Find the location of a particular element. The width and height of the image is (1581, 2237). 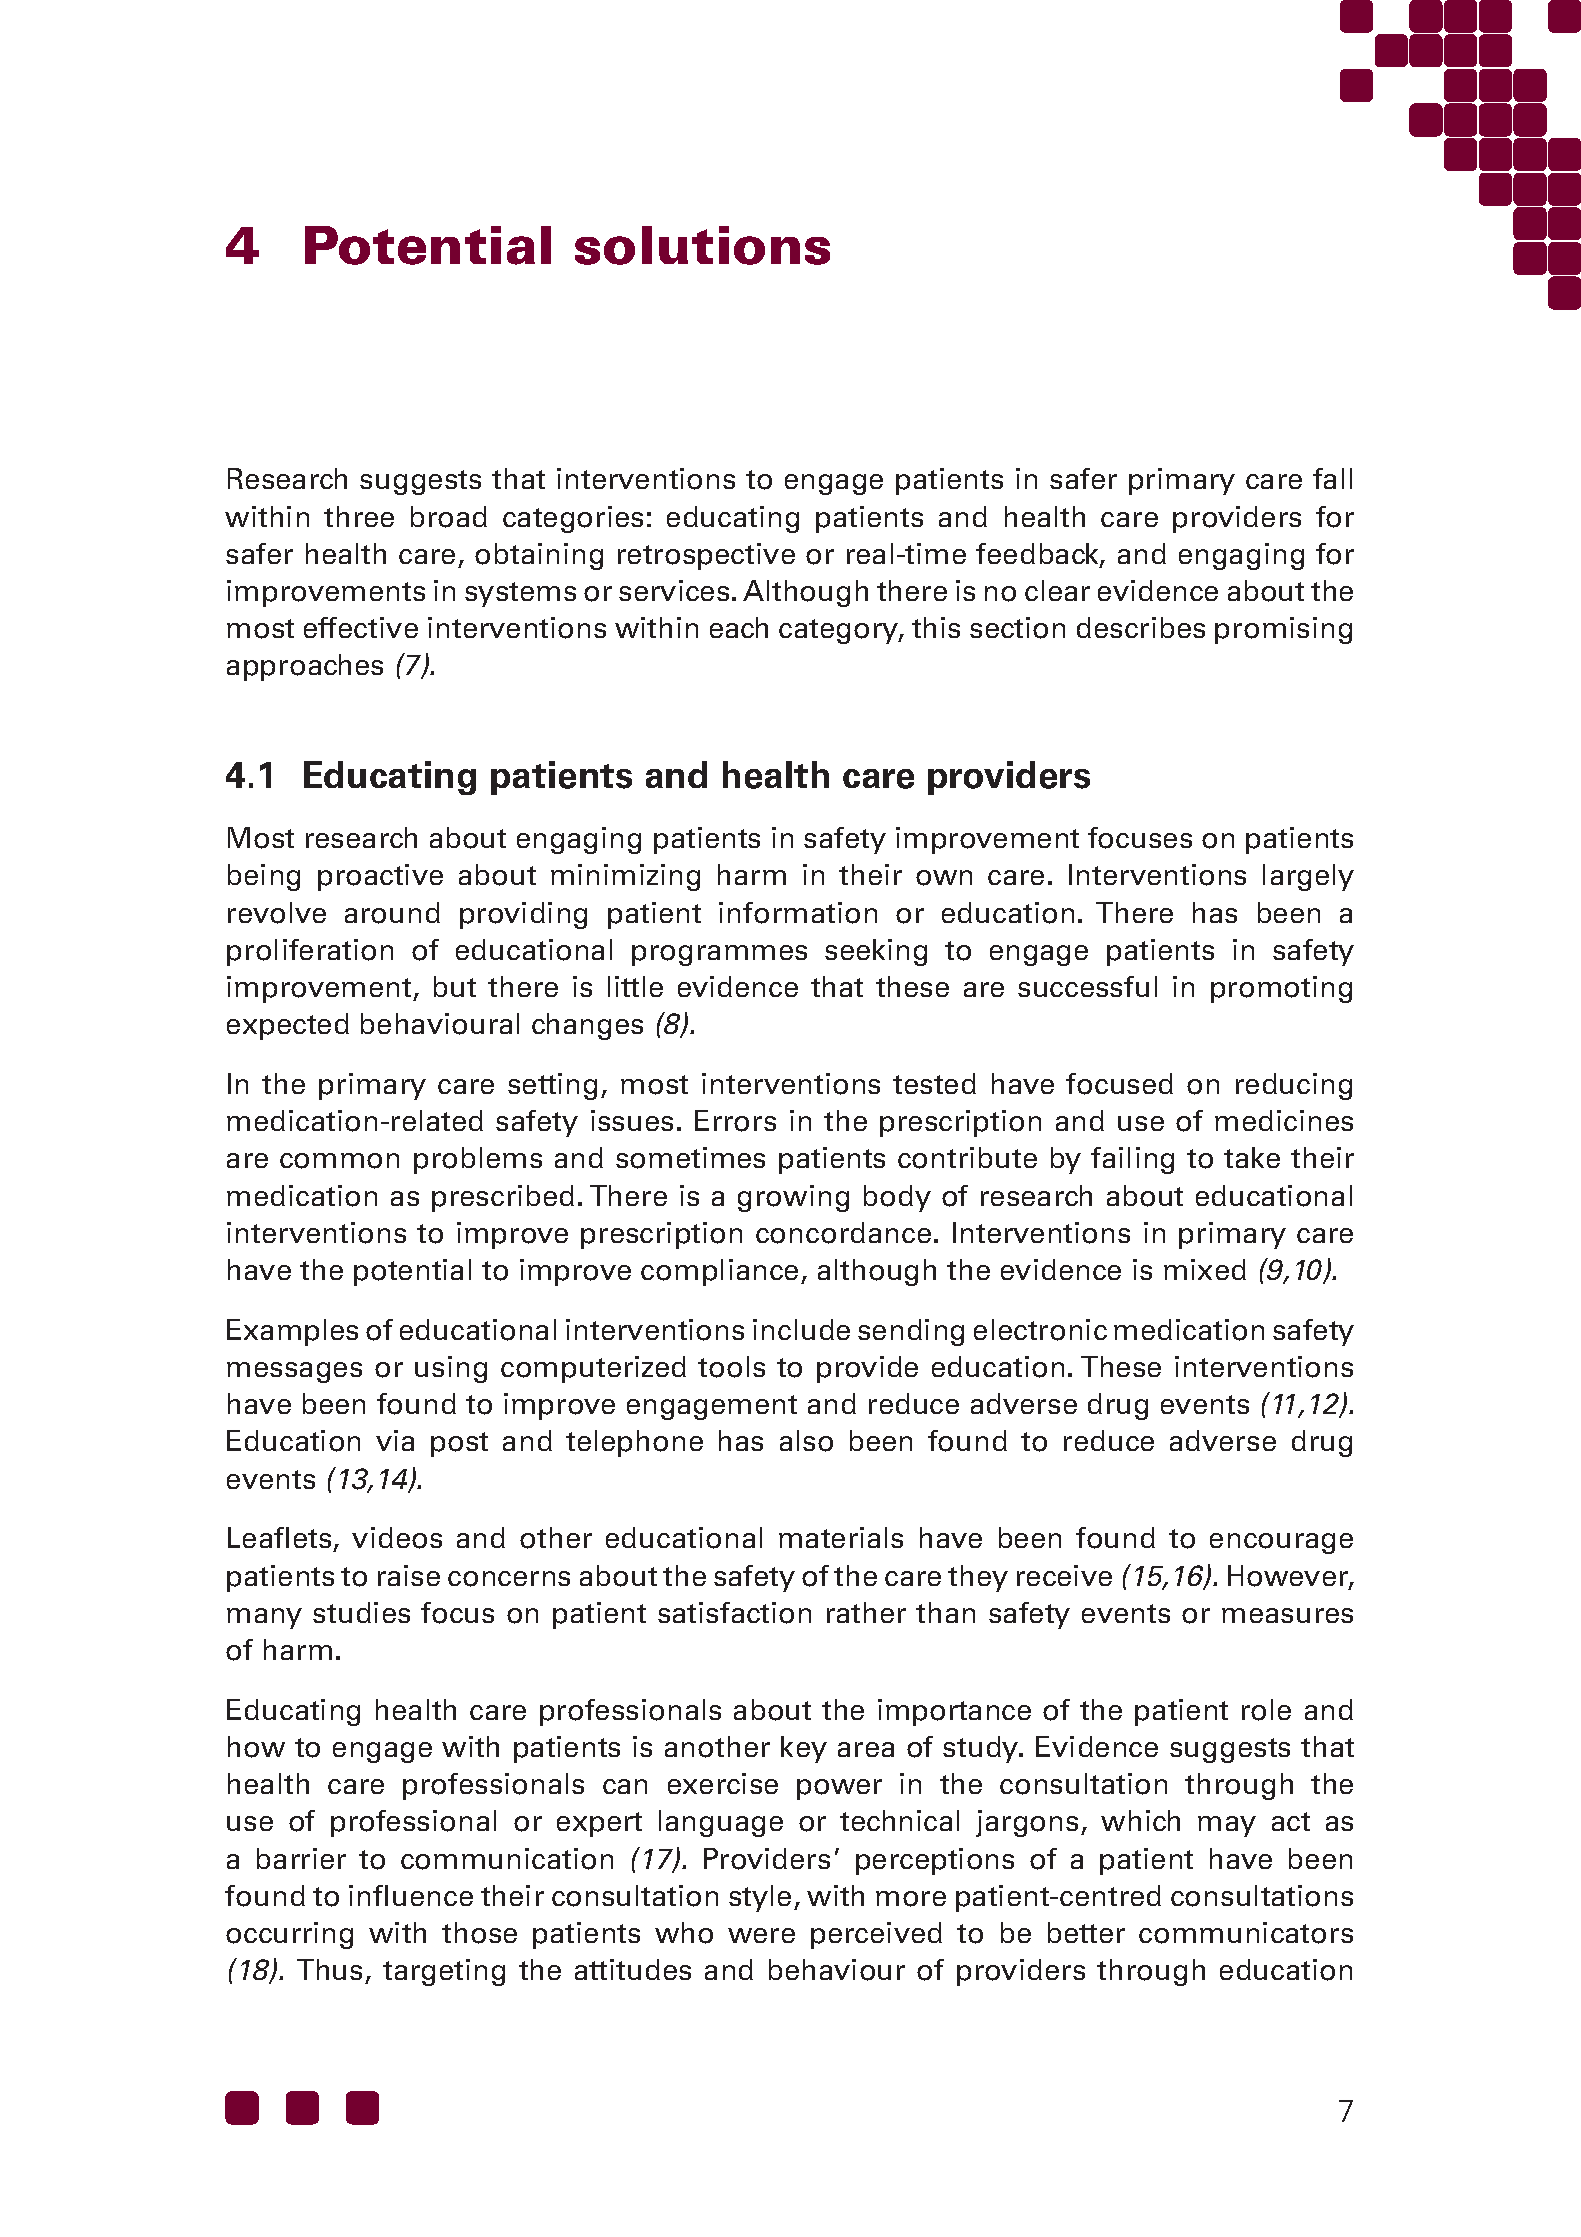

influence is located at coordinates (411, 1895).
